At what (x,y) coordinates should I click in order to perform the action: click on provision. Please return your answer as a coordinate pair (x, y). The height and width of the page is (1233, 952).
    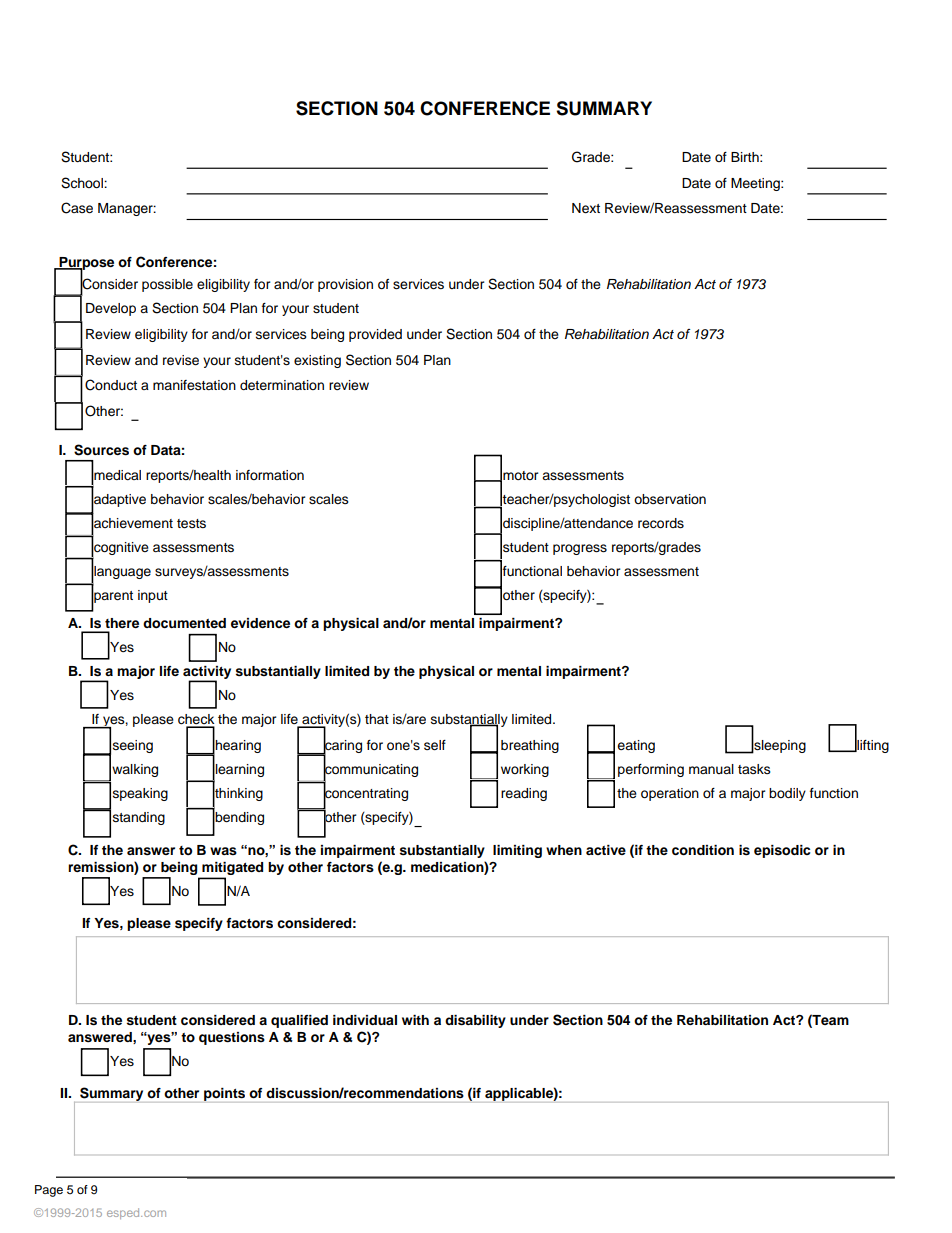
    Looking at the image, I should click on (345, 285).
